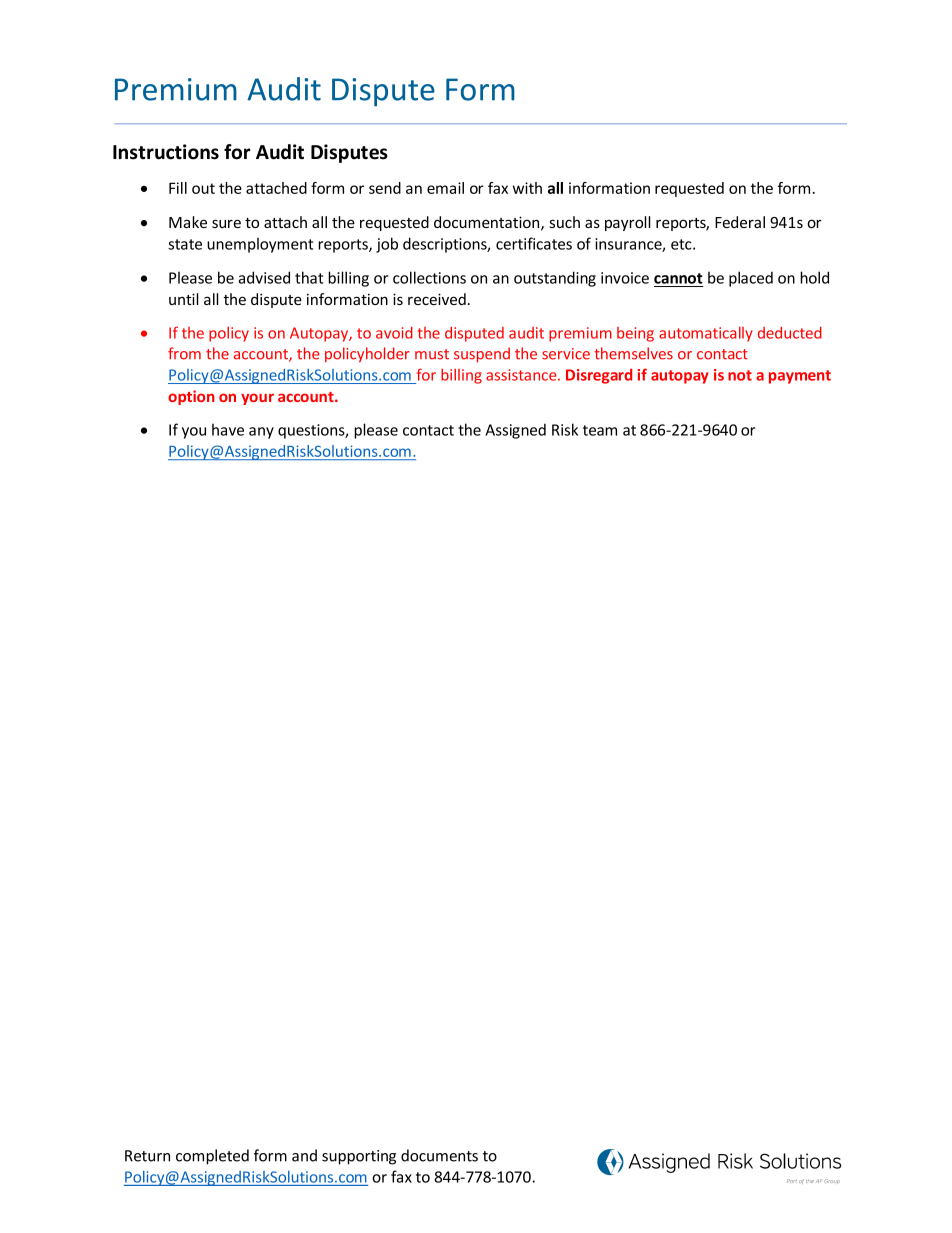 The width and height of the screenshot is (952, 1233). What do you see at coordinates (740, 222) in the screenshot?
I see `Federal` at bounding box center [740, 222].
